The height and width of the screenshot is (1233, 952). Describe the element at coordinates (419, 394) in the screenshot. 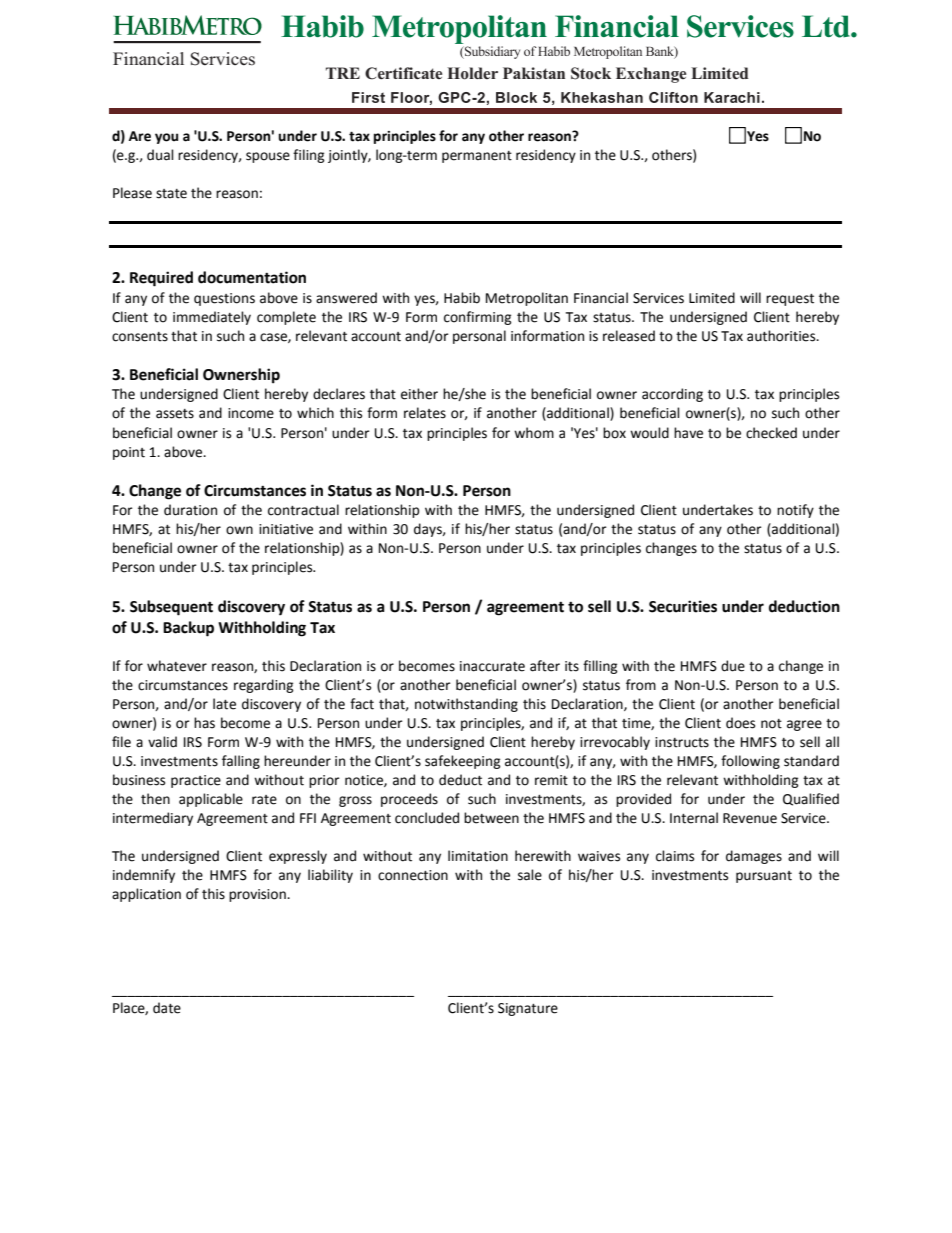

I see `either` at that location.
